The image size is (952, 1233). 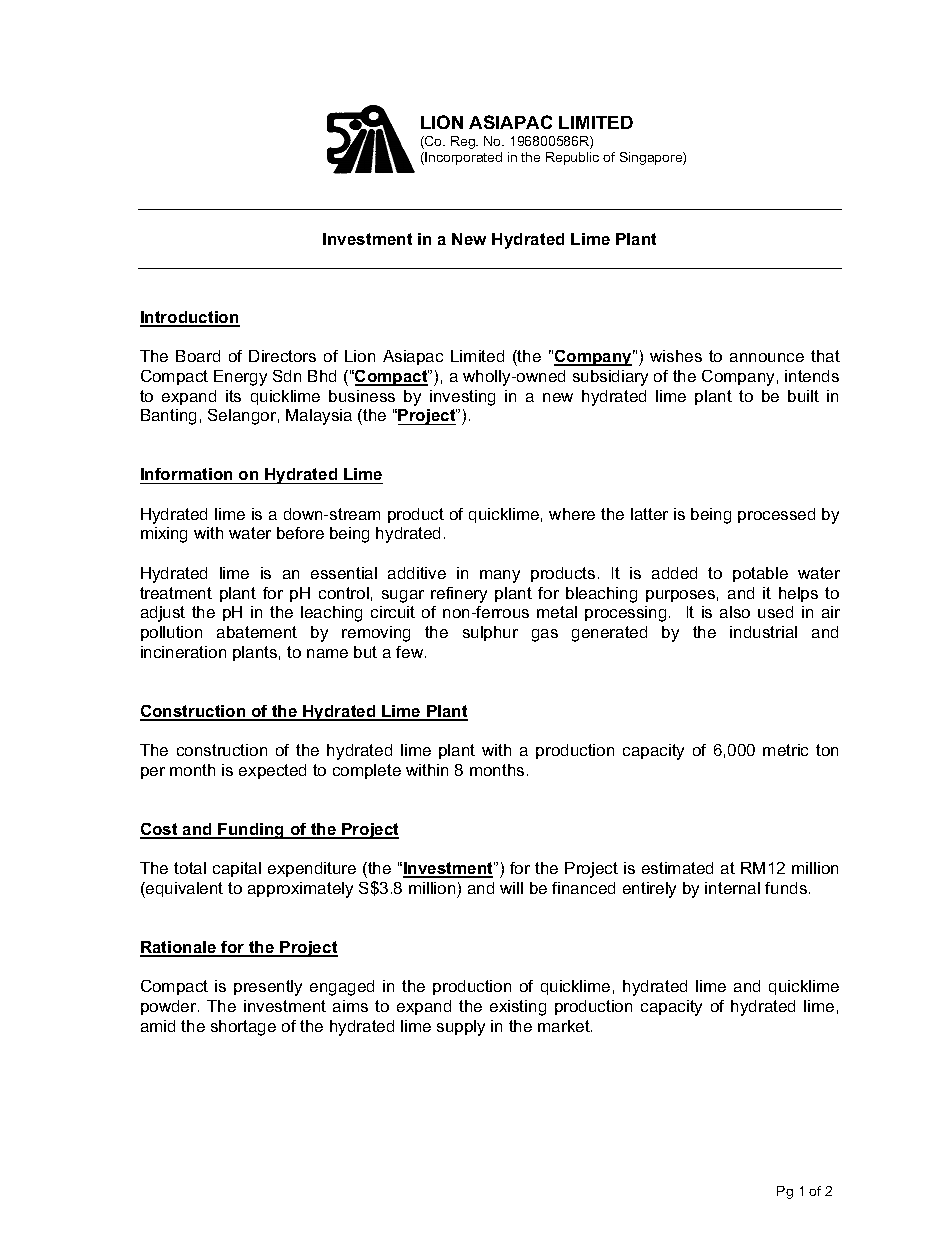 I want to click on many, so click(x=500, y=576).
